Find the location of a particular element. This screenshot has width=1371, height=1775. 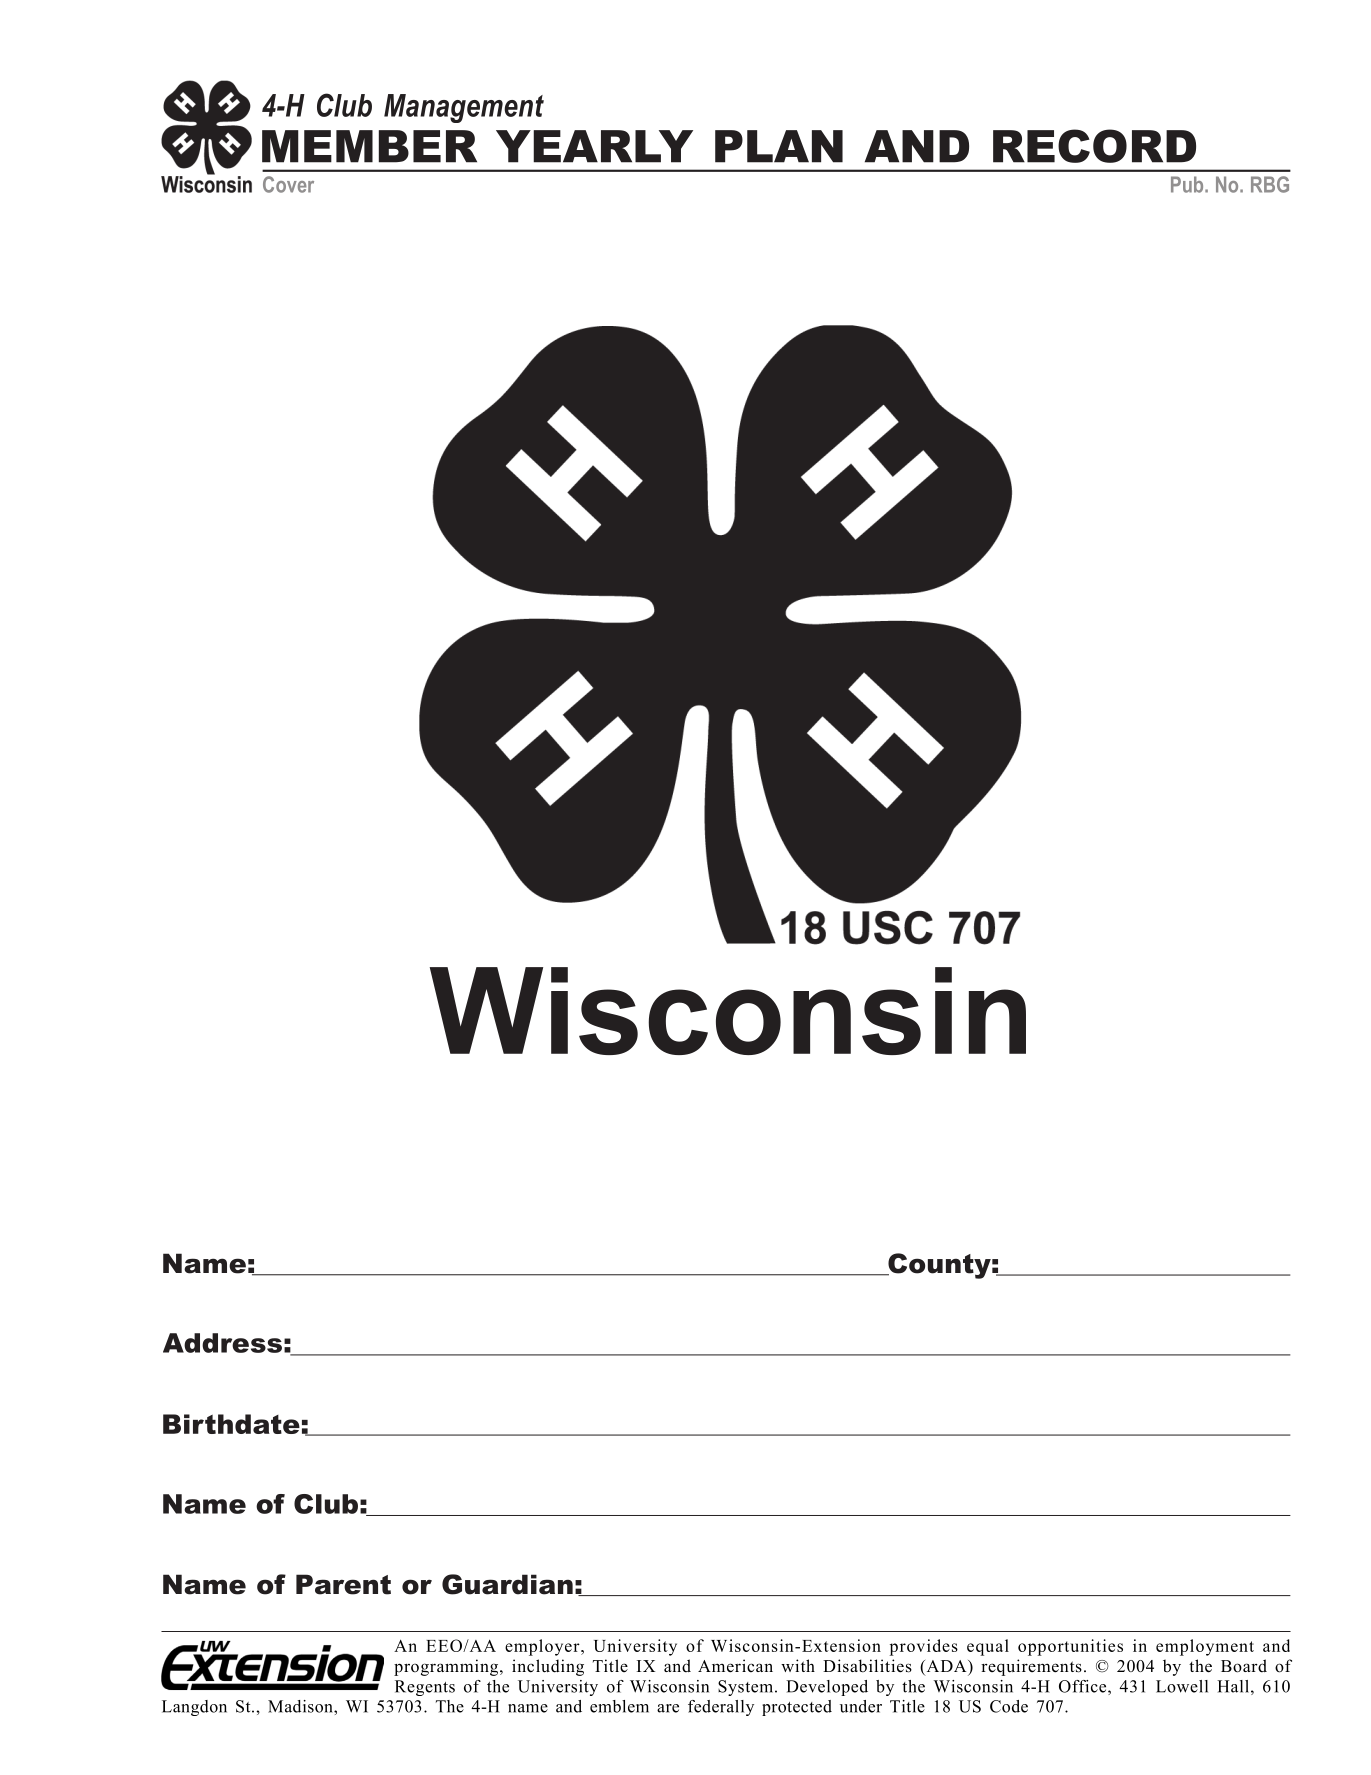

Parent is located at coordinates (343, 1584).
